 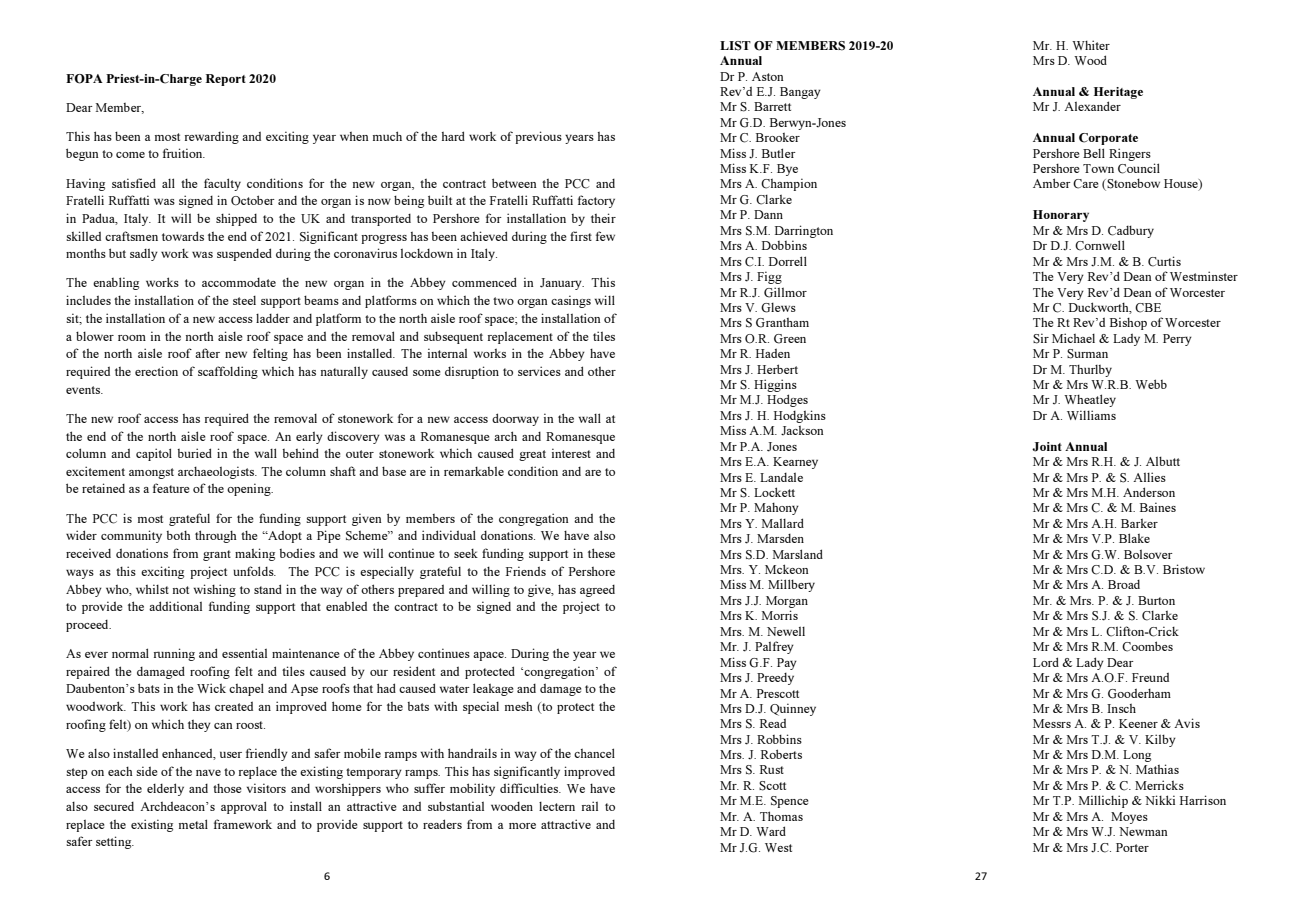 What do you see at coordinates (1143, 831) in the image?
I see `Newman` at bounding box center [1143, 831].
